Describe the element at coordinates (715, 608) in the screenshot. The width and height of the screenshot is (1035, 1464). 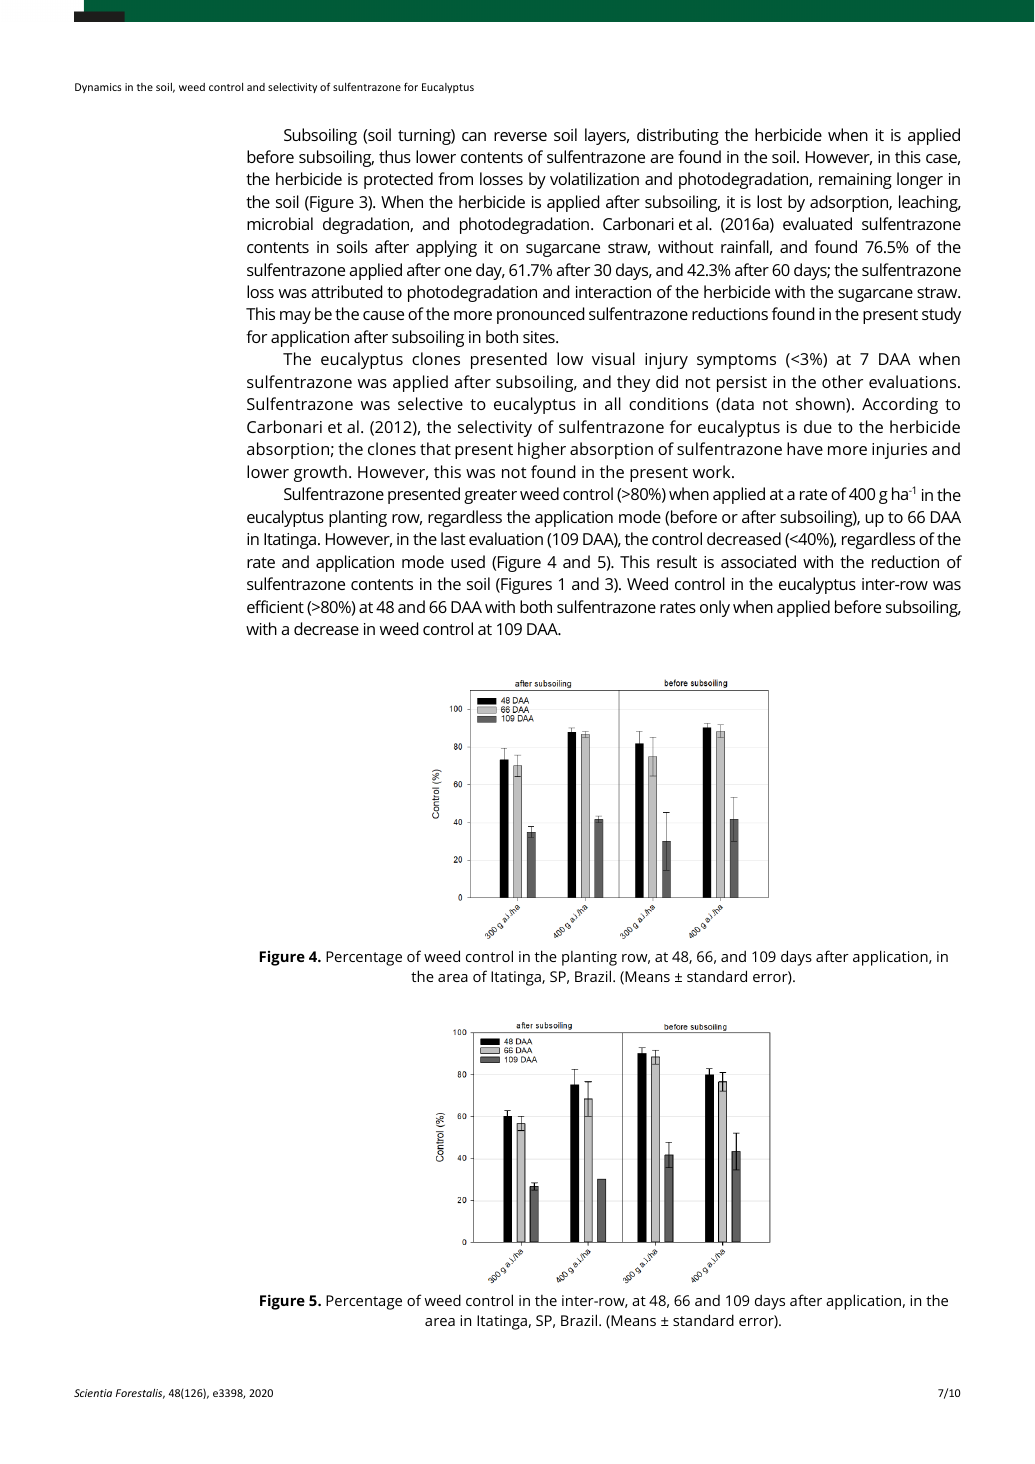
I see `only` at that location.
